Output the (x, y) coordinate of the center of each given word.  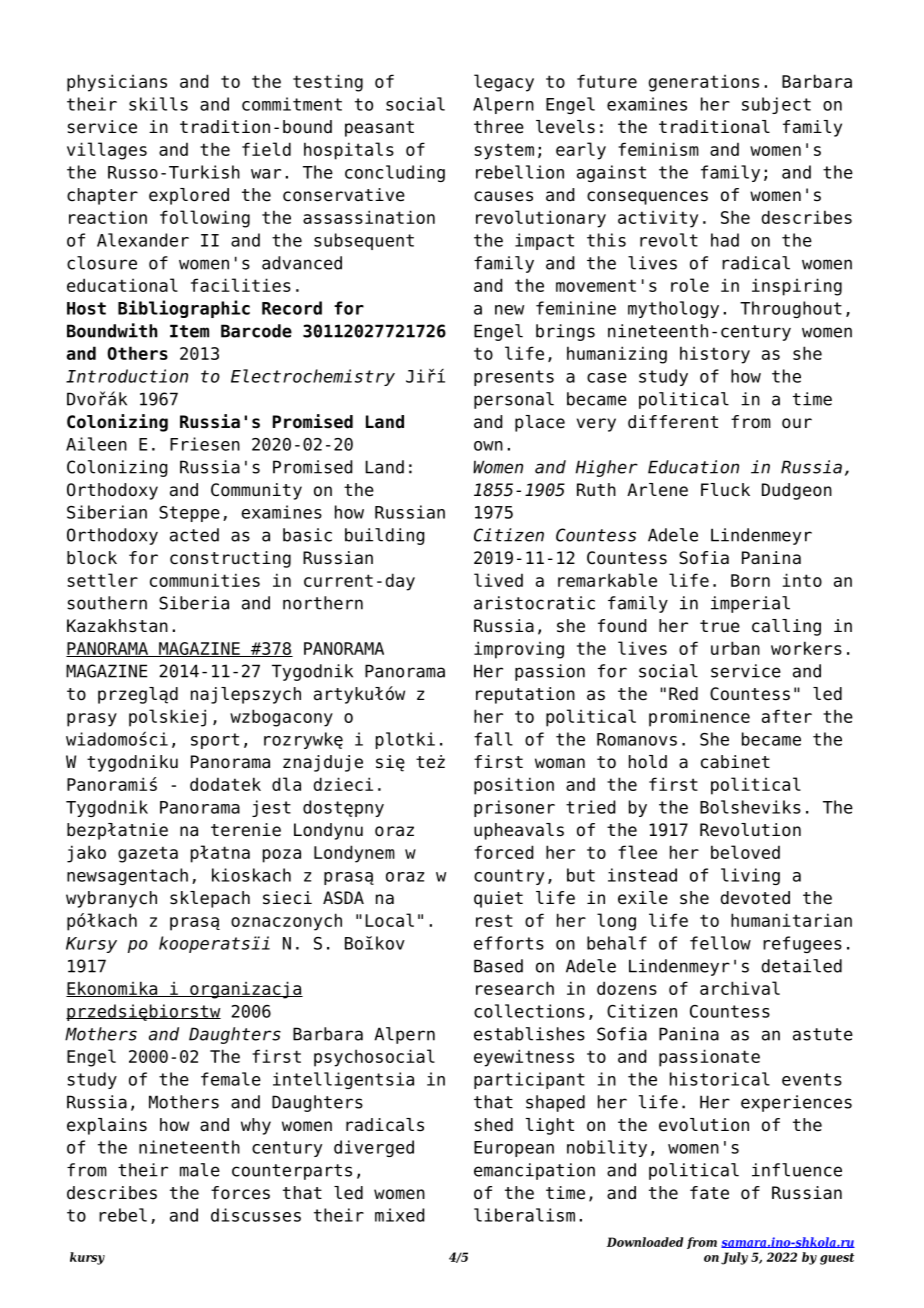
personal (514, 400)
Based (498, 966)
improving (519, 650)
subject (776, 105)
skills (158, 104)
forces (240, 1193)
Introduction (127, 376)
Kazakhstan (117, 626)
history (715, 355)
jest (271, 808)
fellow (720, 943)
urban (735, 648)
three (499, 127)
